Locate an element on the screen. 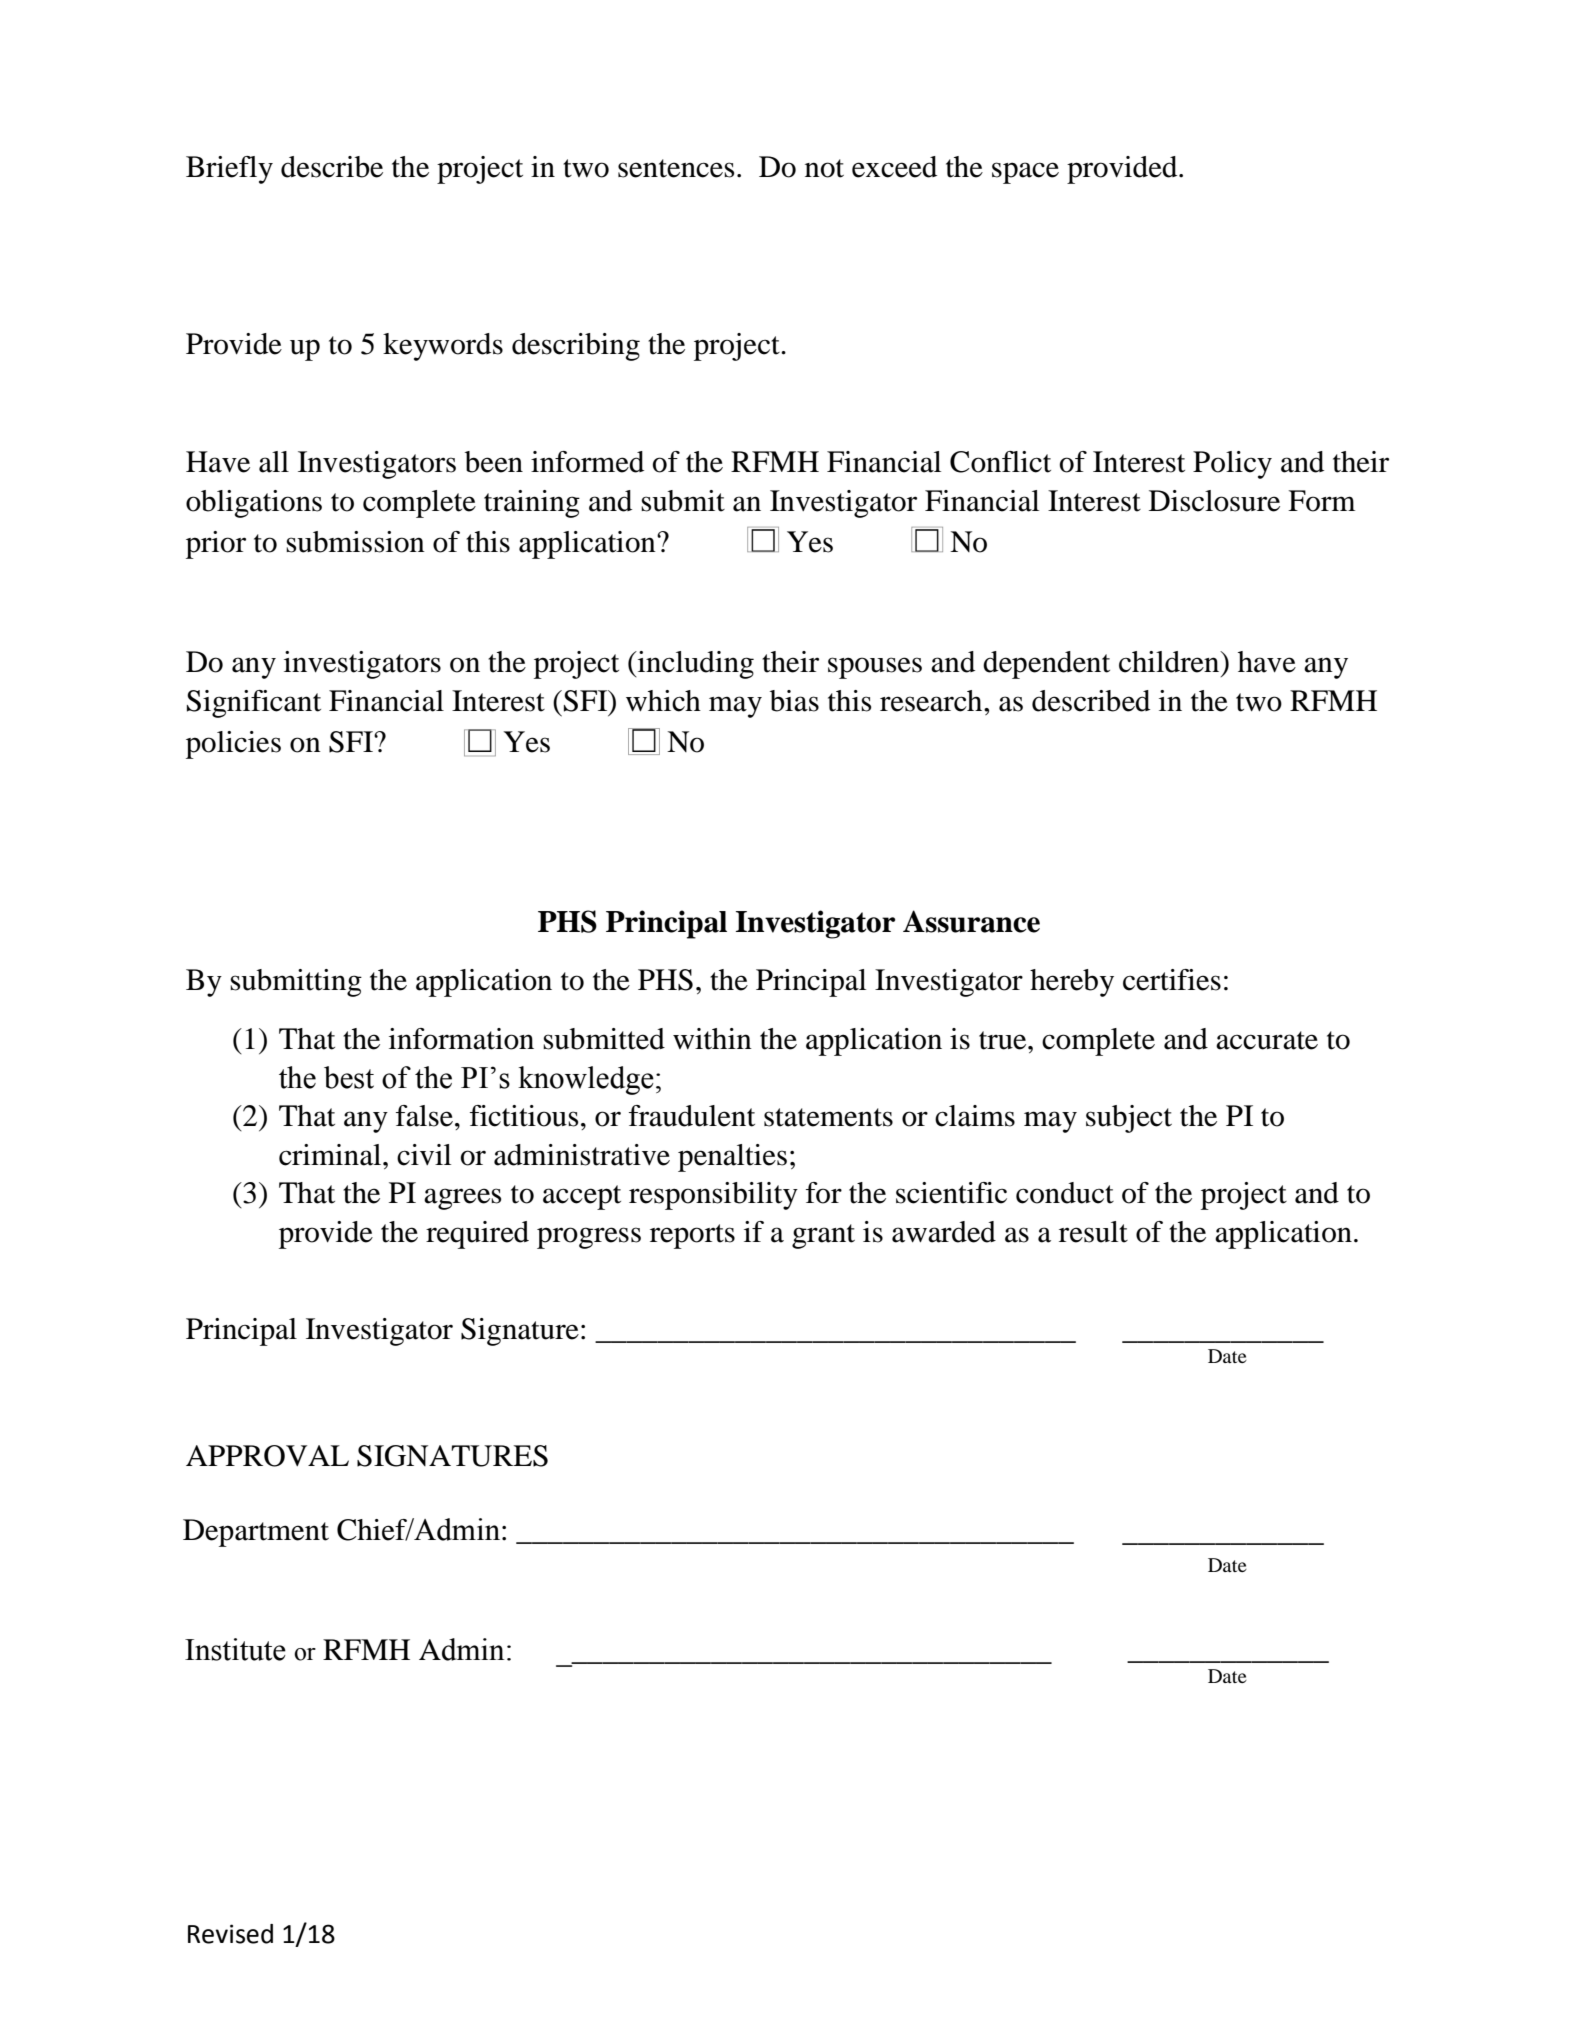 This screenshot has height=2044, width=1579. submission is located at coordinates (355, 542).
